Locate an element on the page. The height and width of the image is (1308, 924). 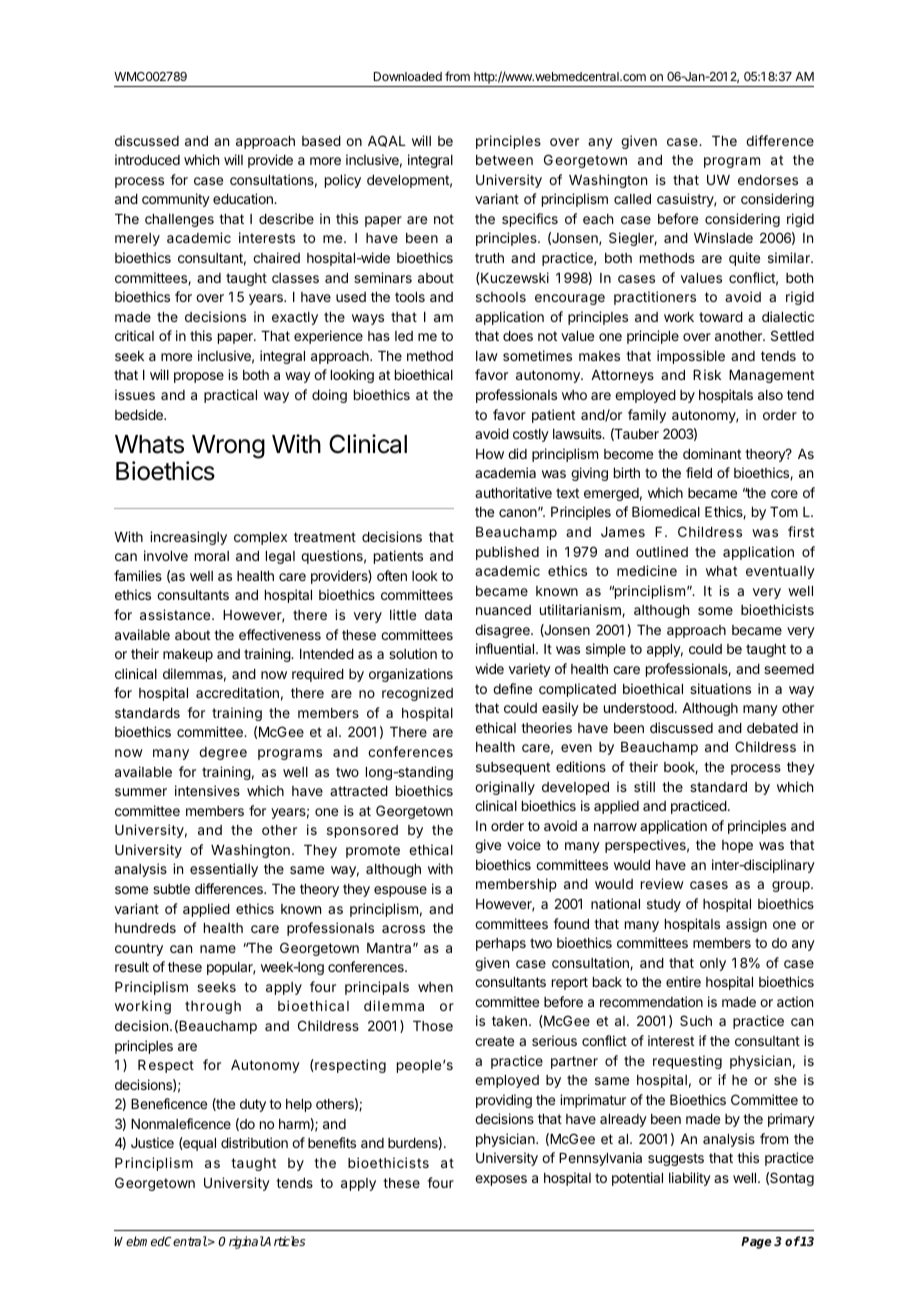
hope is located at coordinates (737, 846).
